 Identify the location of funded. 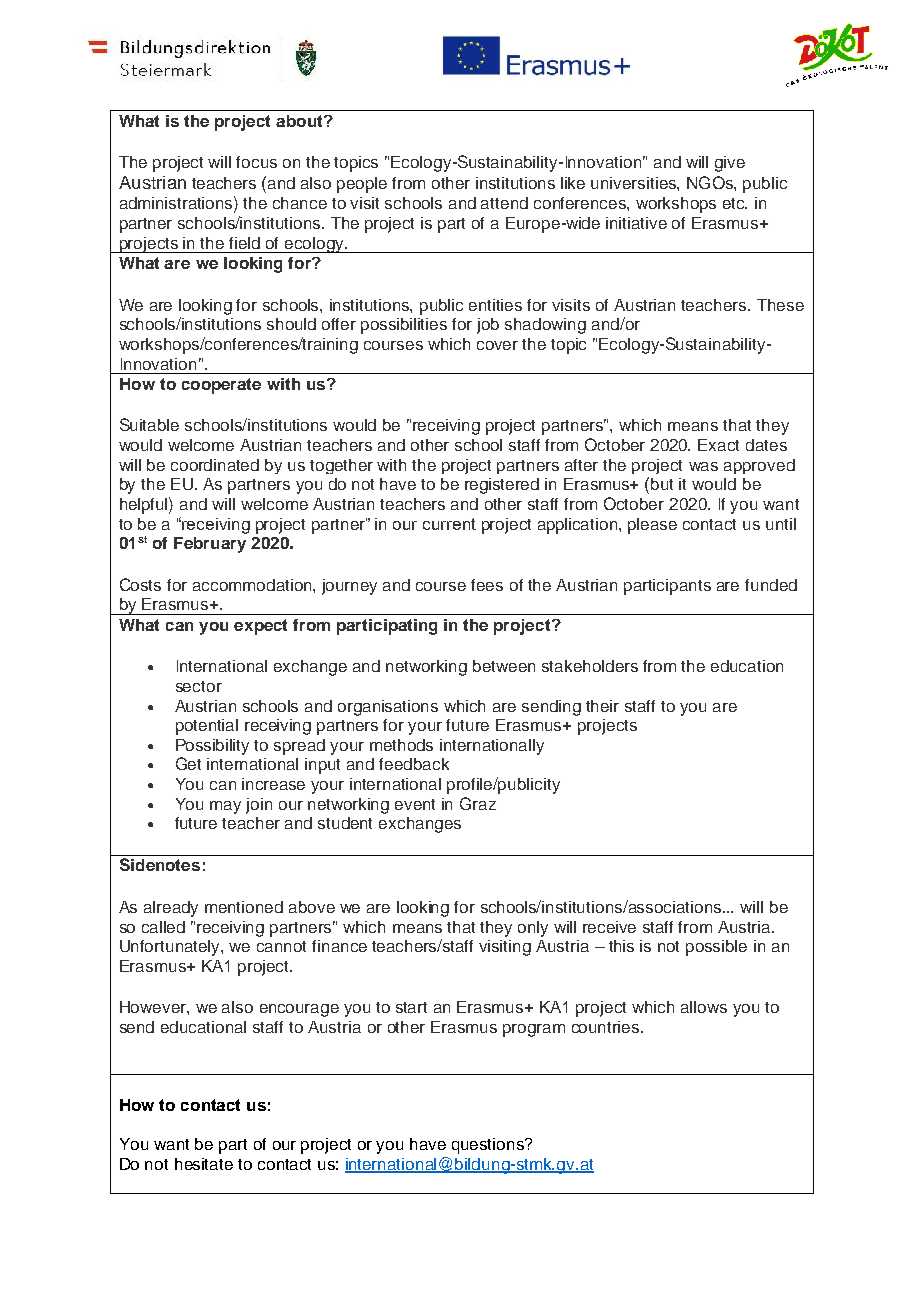
(771, 585).
